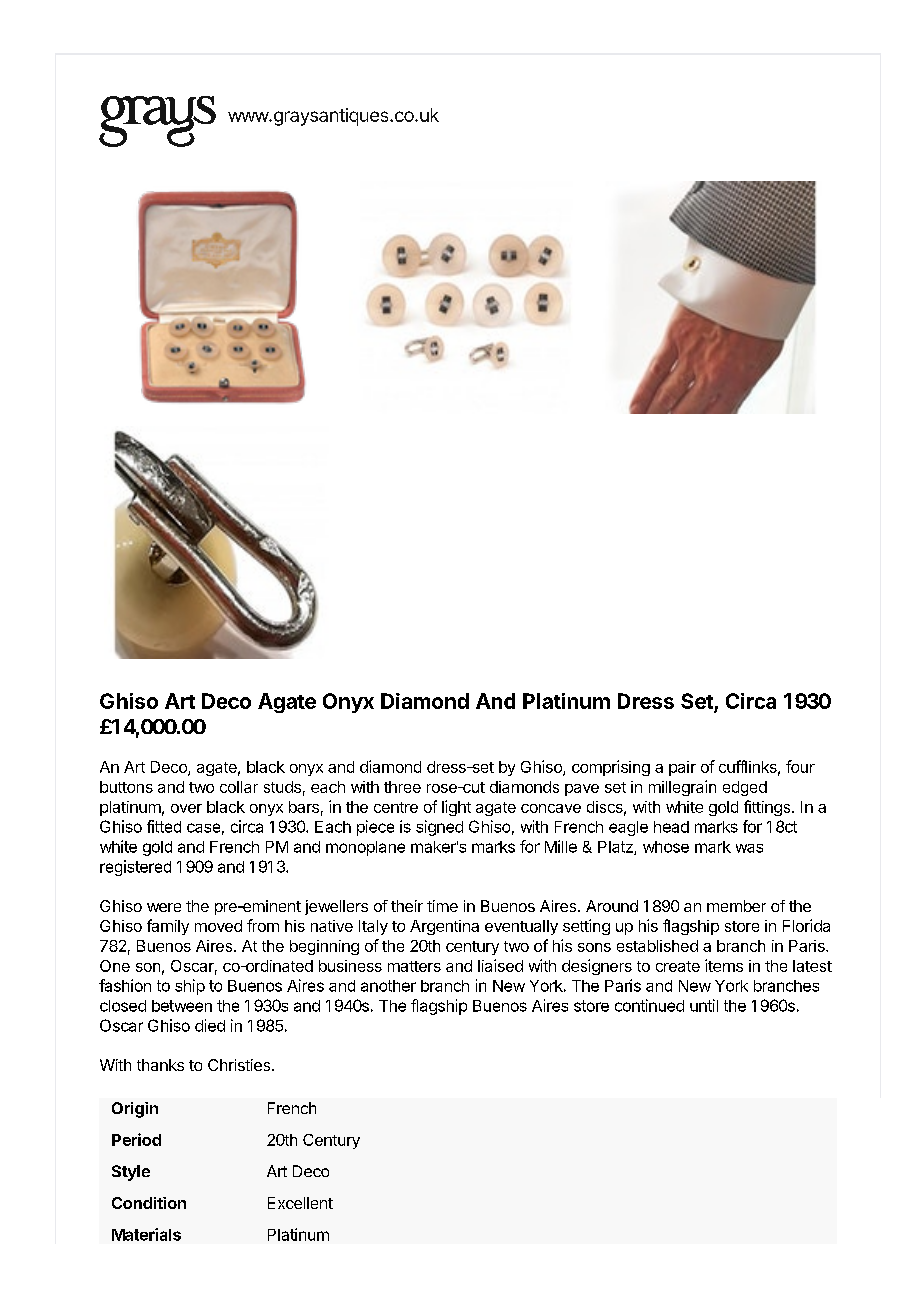 The height and width of the page is (1308, 924). Describe the element at coordinates (239, 787) in the page. I see `collar` at that location.
